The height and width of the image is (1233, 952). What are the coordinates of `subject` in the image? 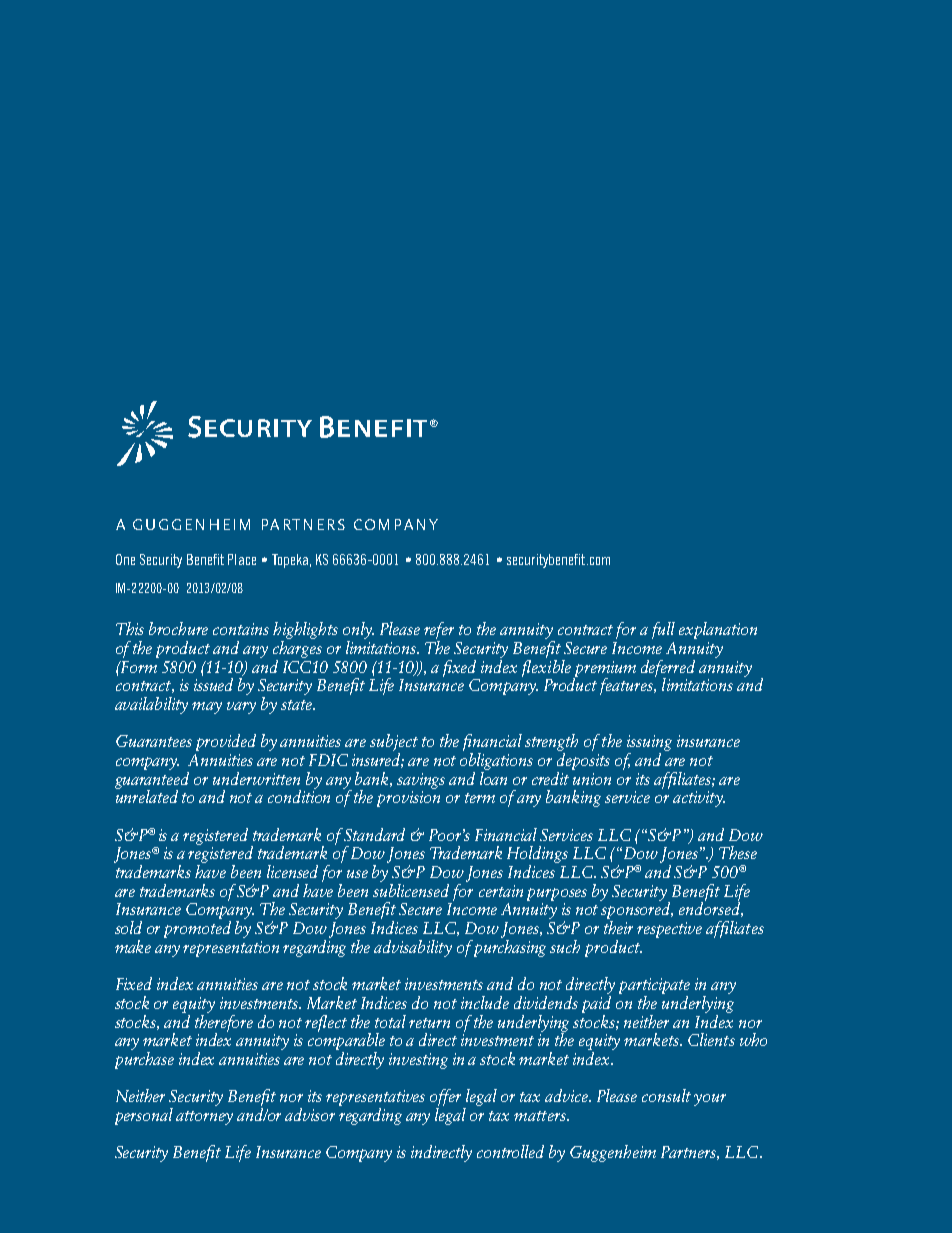 It's located at (394, 744).
